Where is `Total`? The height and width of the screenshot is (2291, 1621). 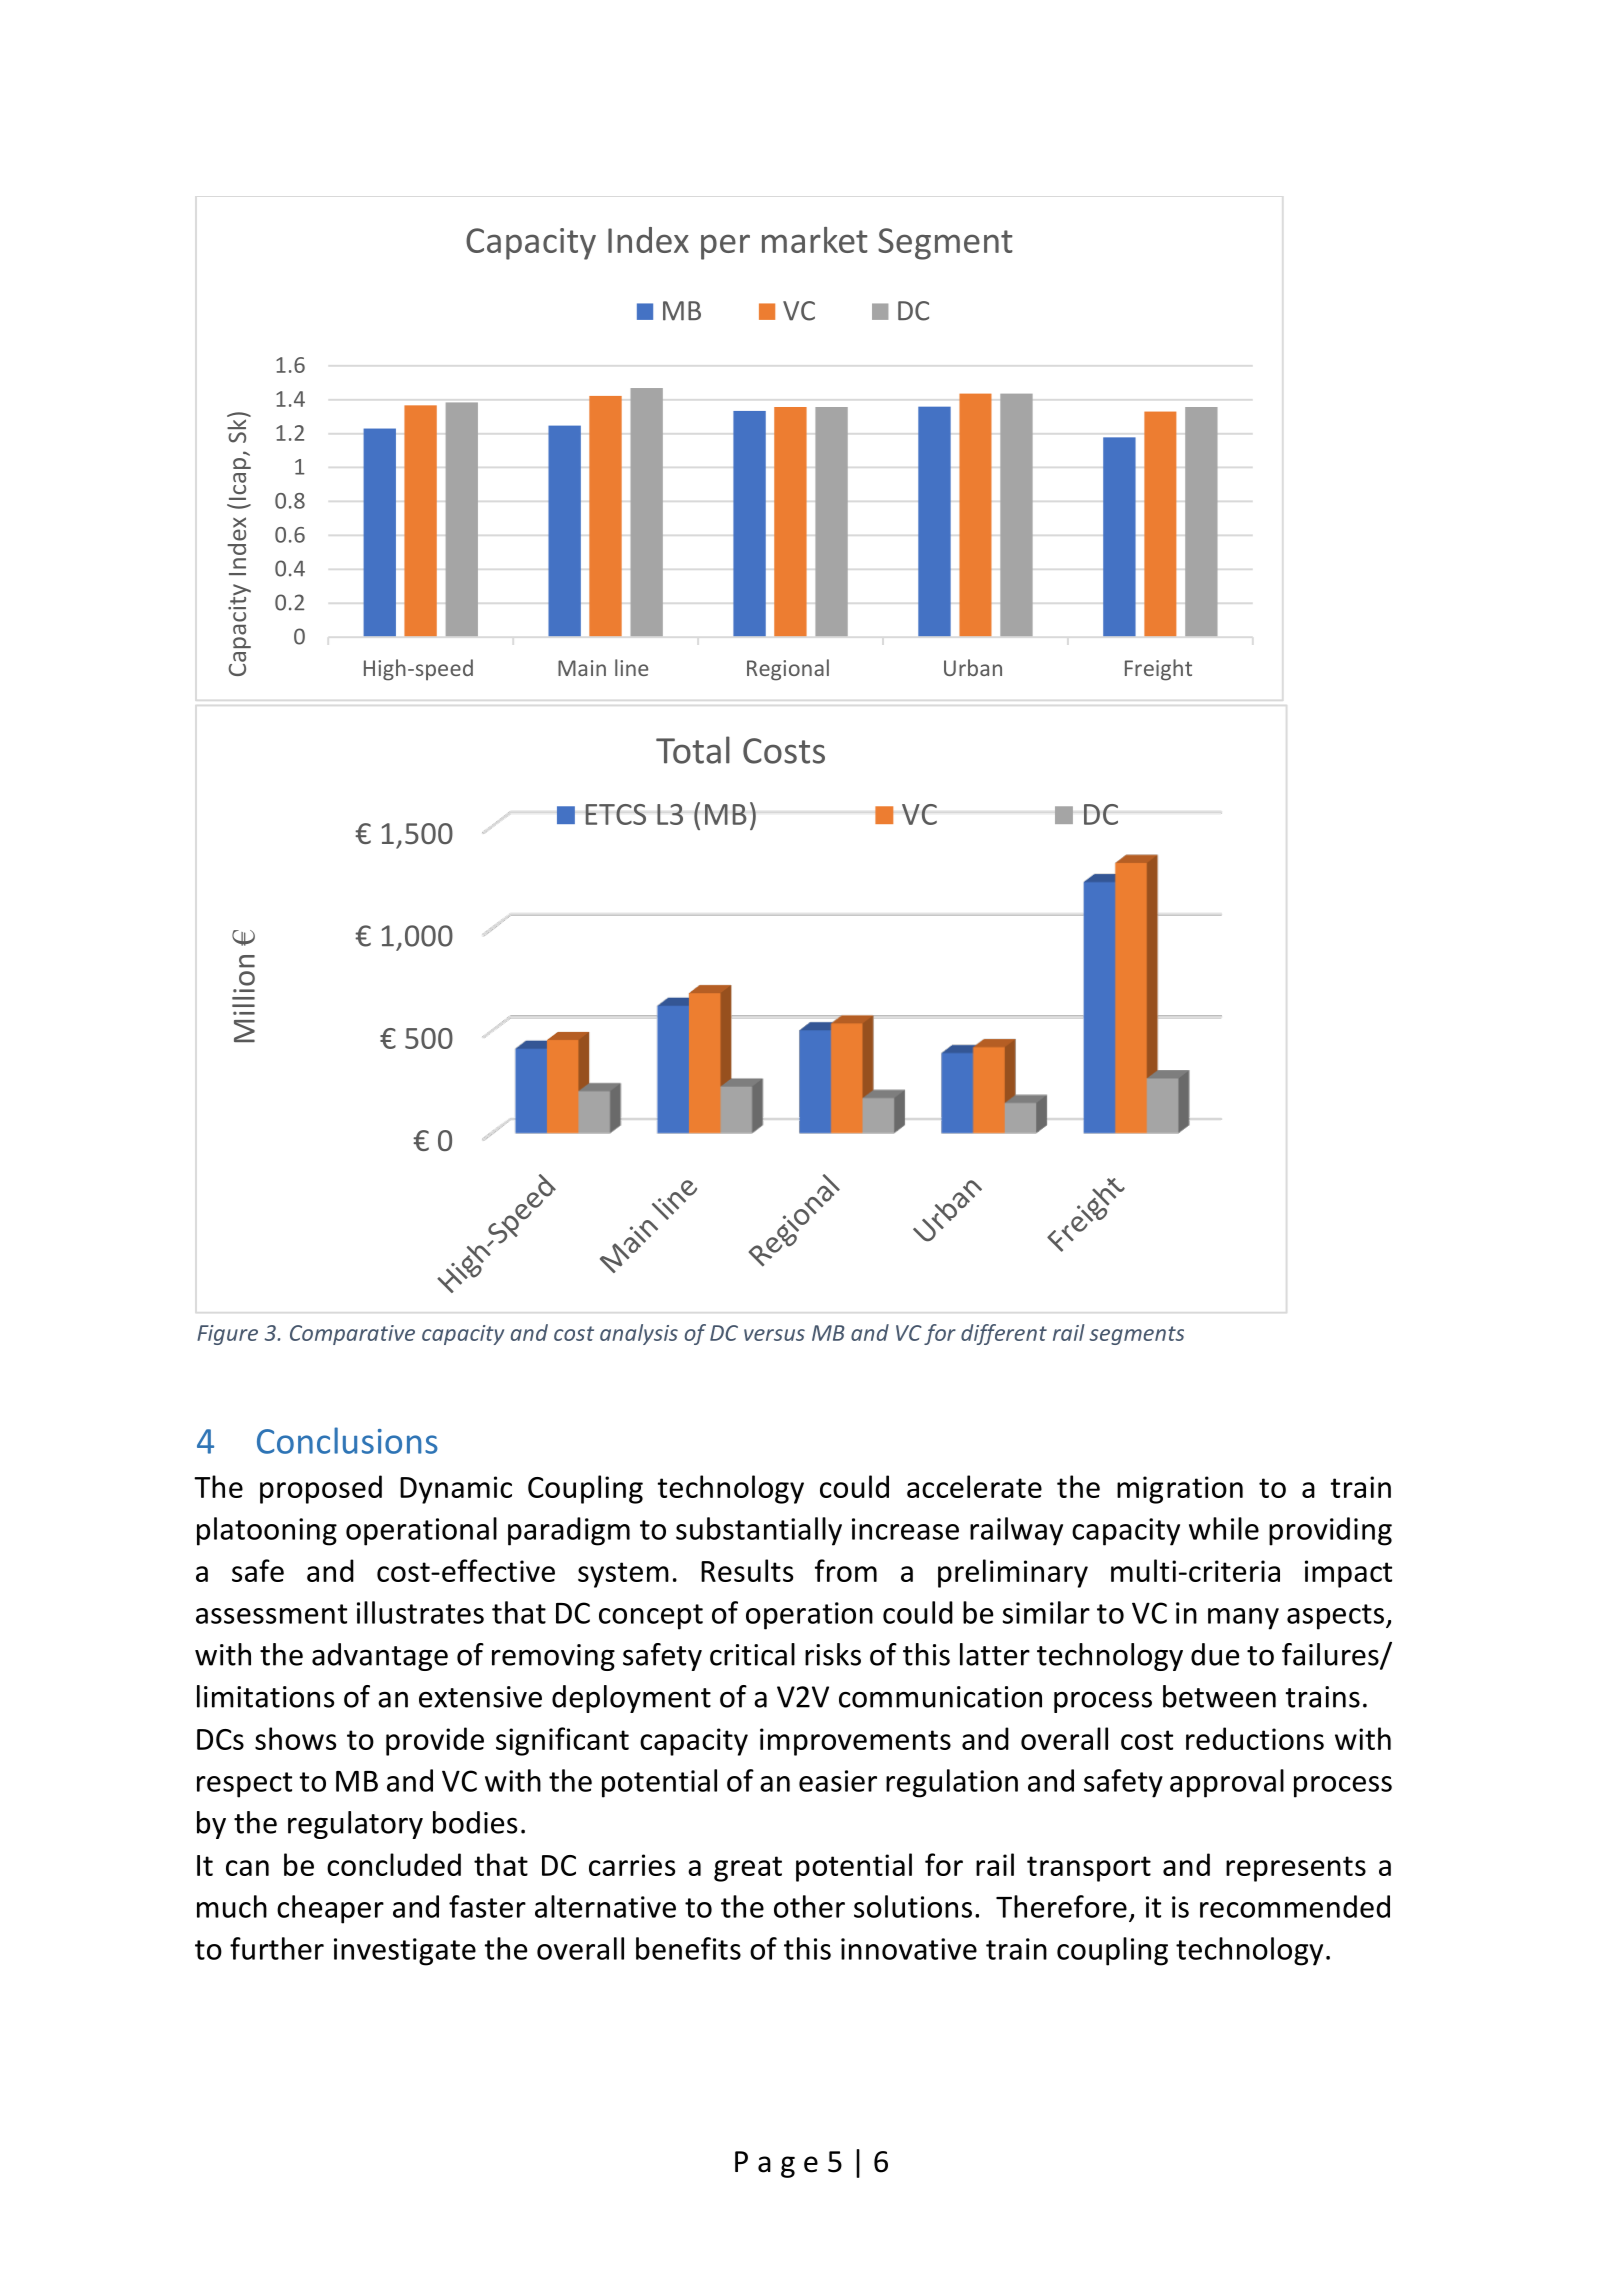
Total is located at coordinates (693, 750).
